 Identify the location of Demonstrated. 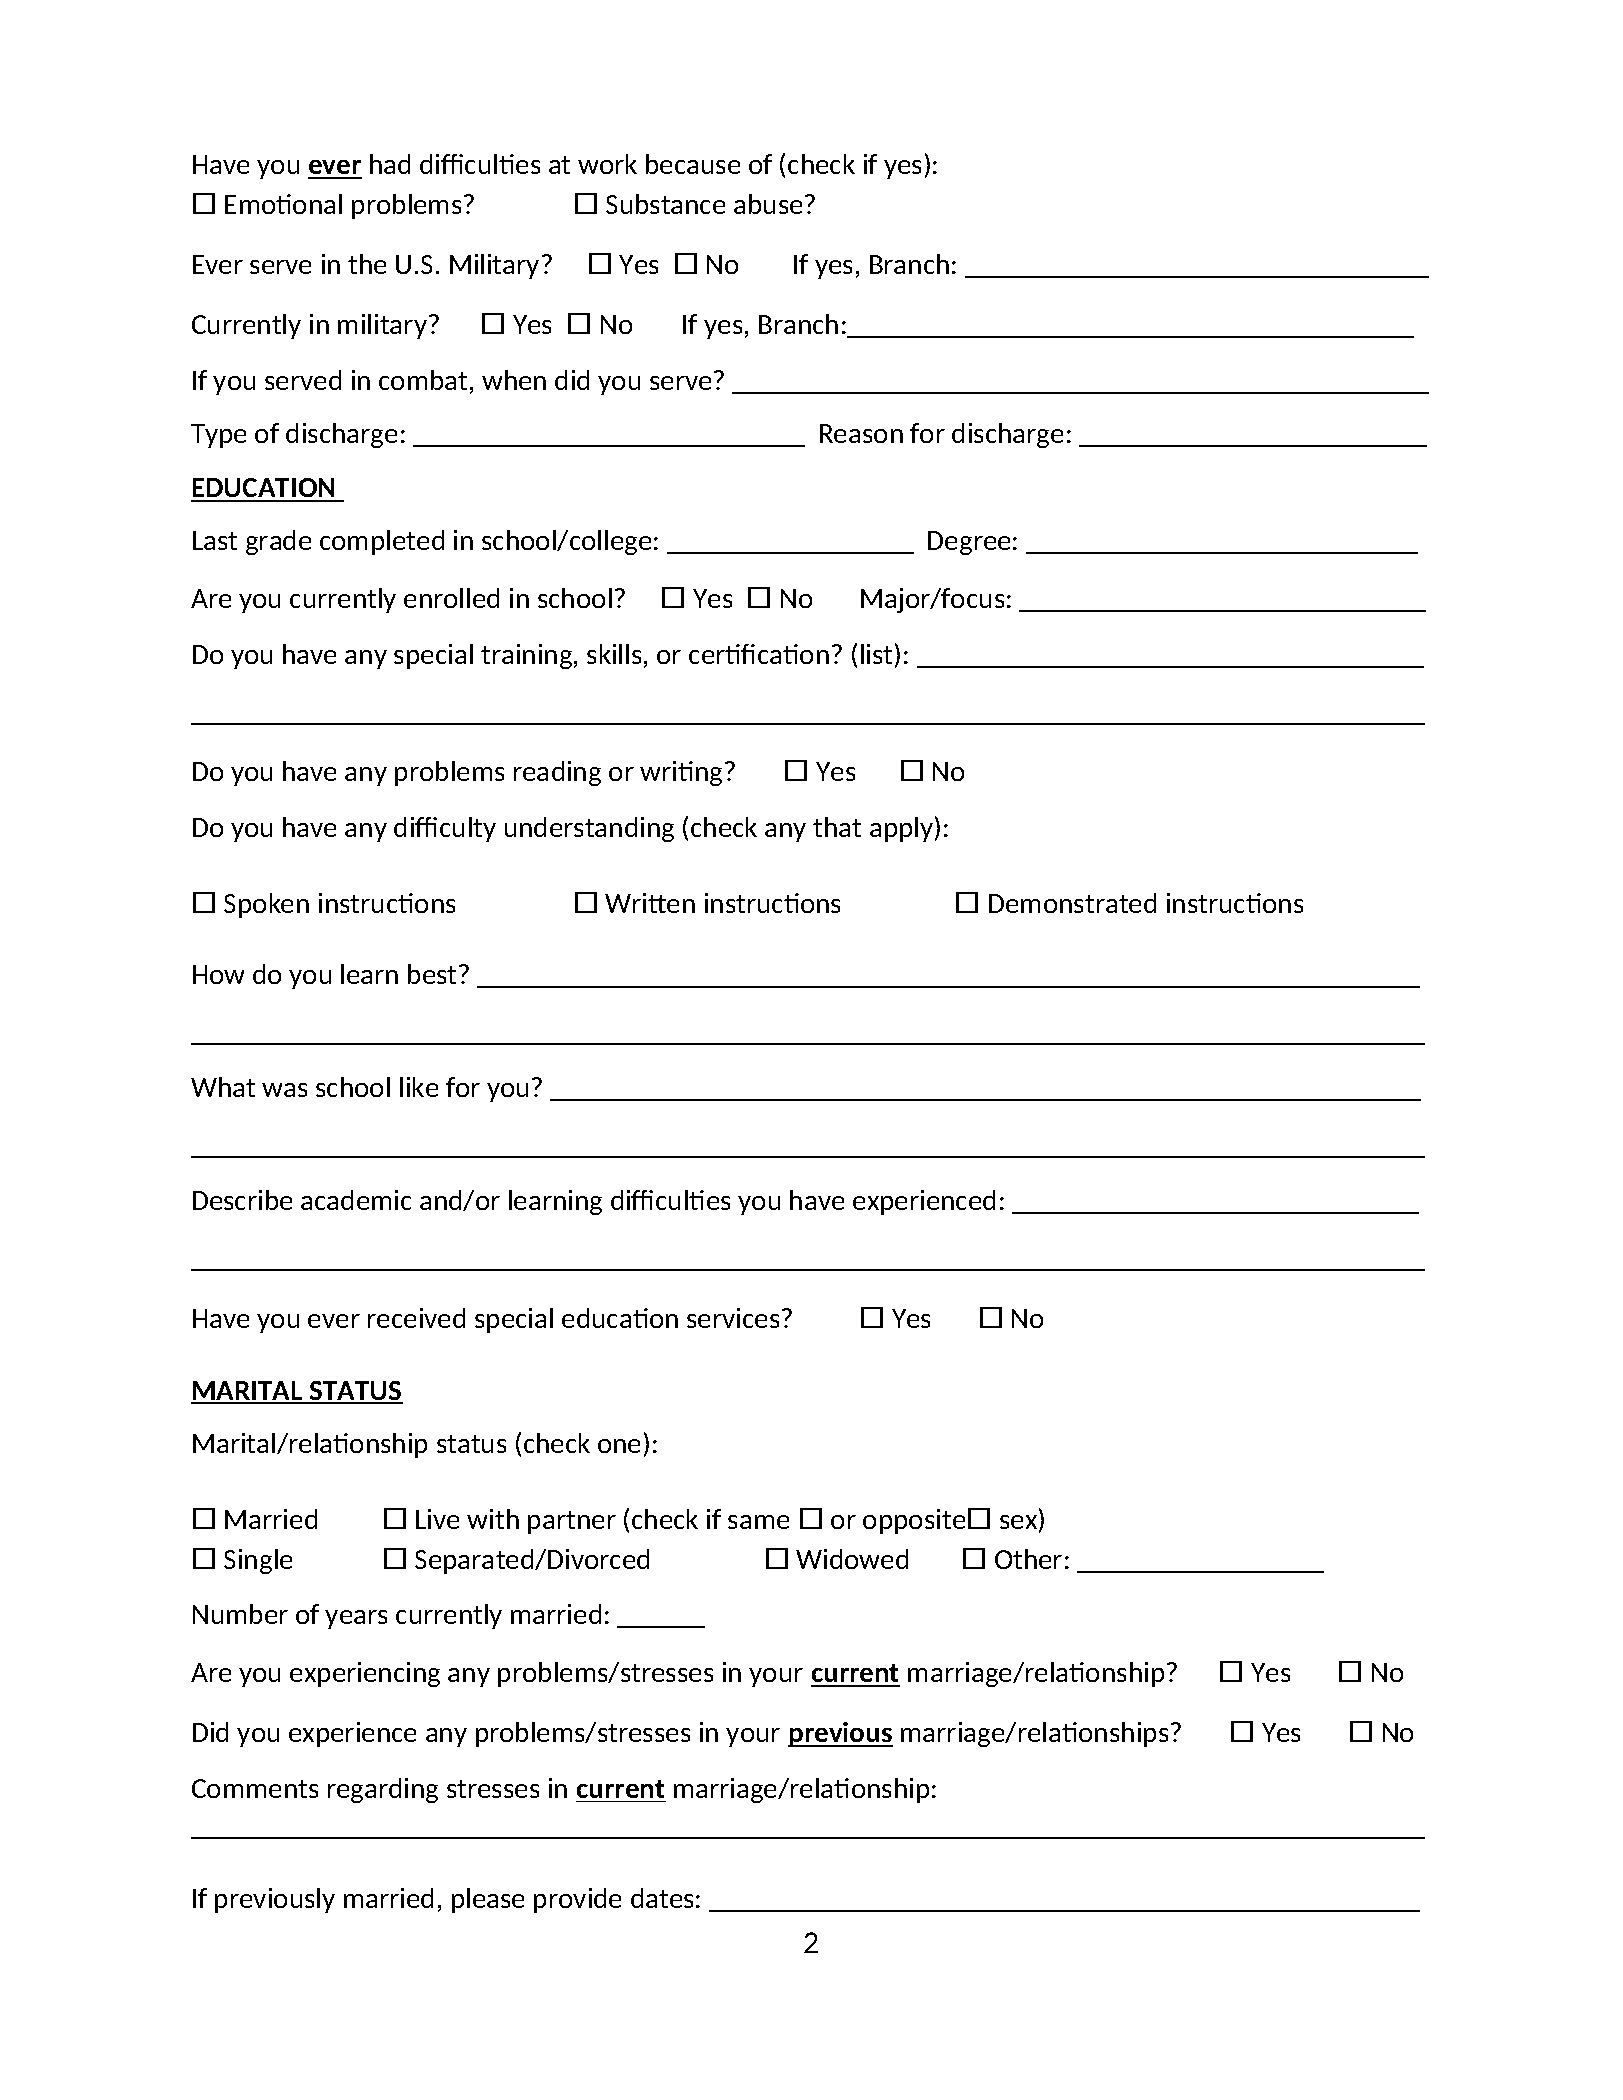
(1072, 903).
